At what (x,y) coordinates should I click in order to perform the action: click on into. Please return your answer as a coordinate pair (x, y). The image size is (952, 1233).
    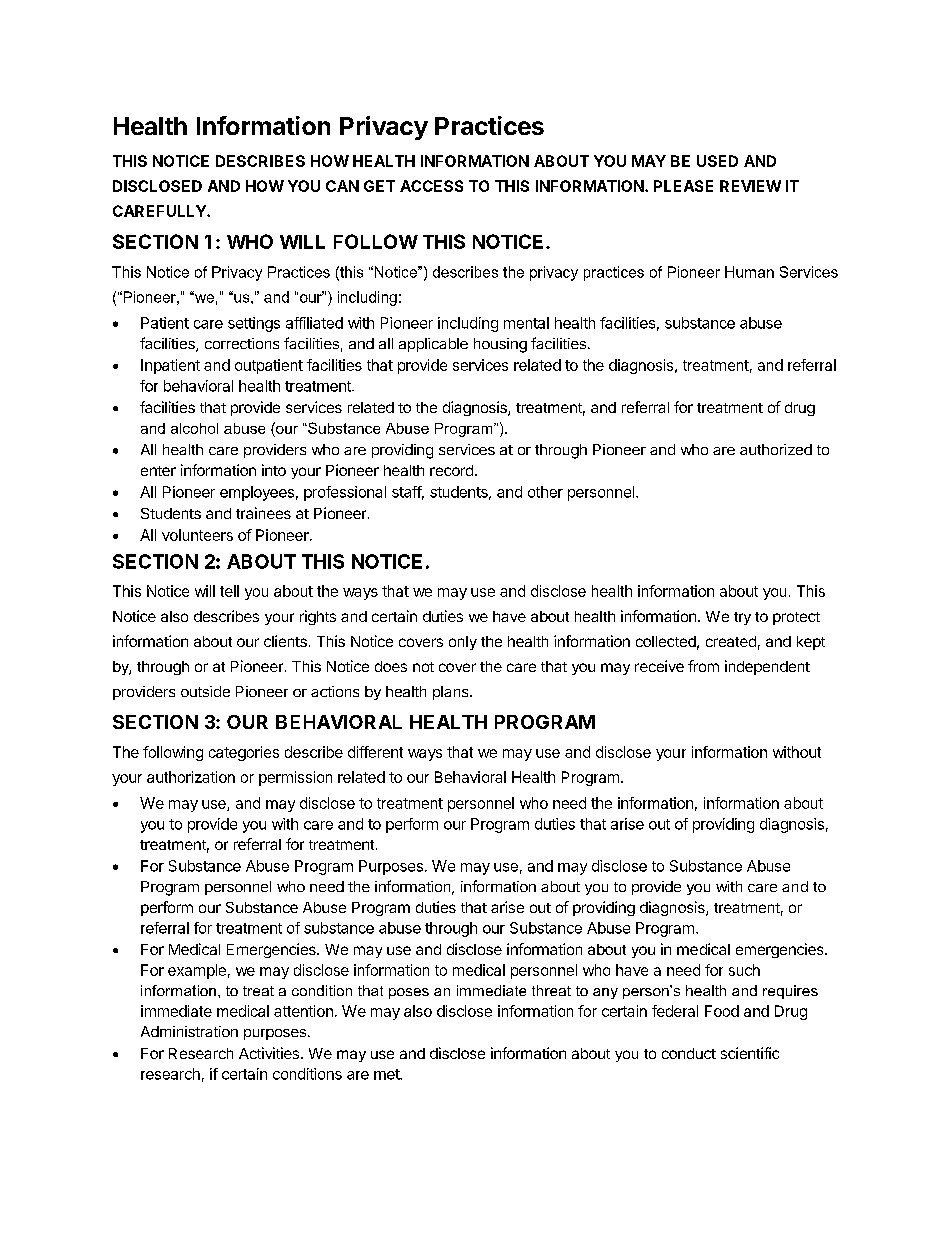
    Looking at the image, I should click on (274, 470).
